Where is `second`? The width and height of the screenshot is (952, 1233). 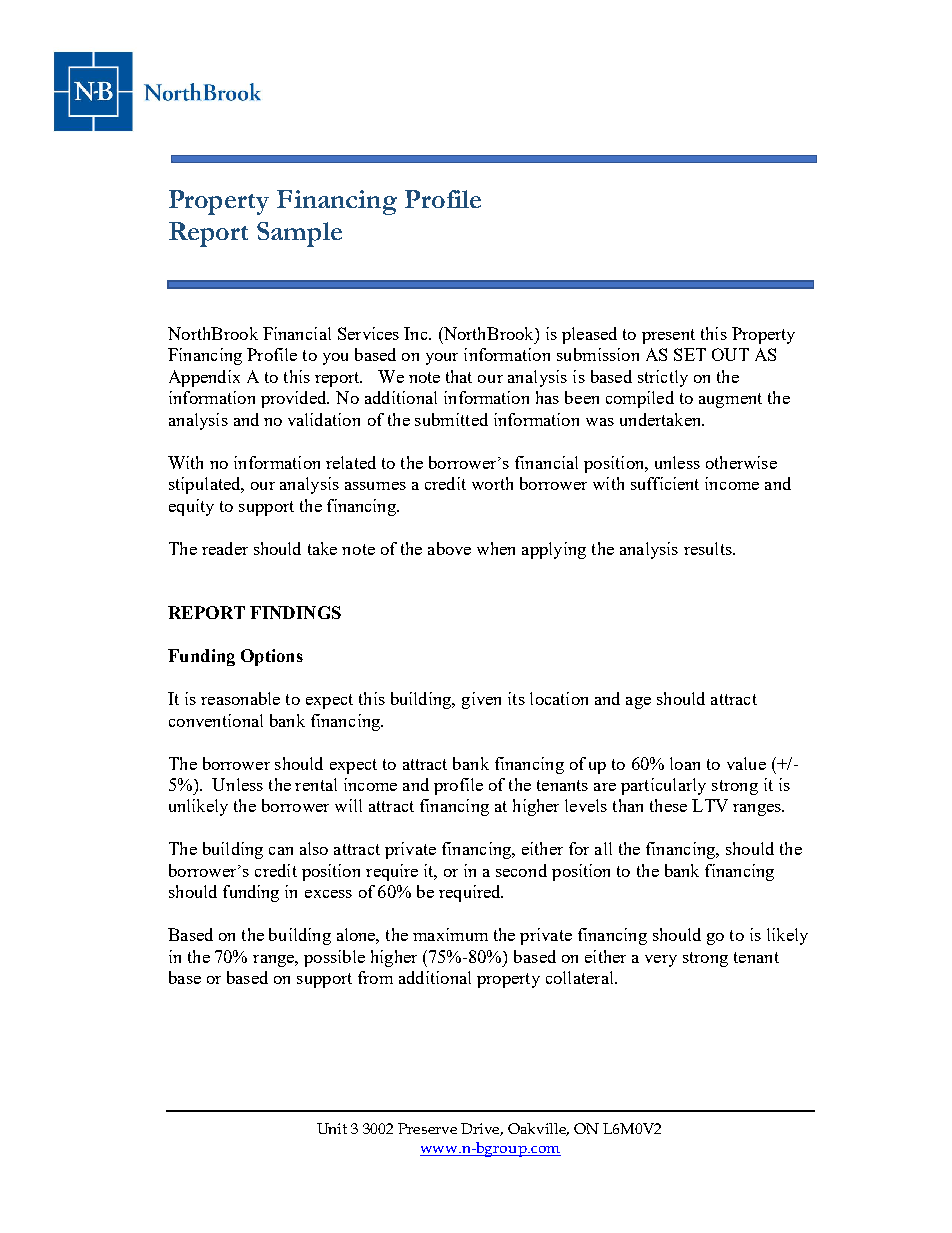
second is located at coordinates (521, 870).
